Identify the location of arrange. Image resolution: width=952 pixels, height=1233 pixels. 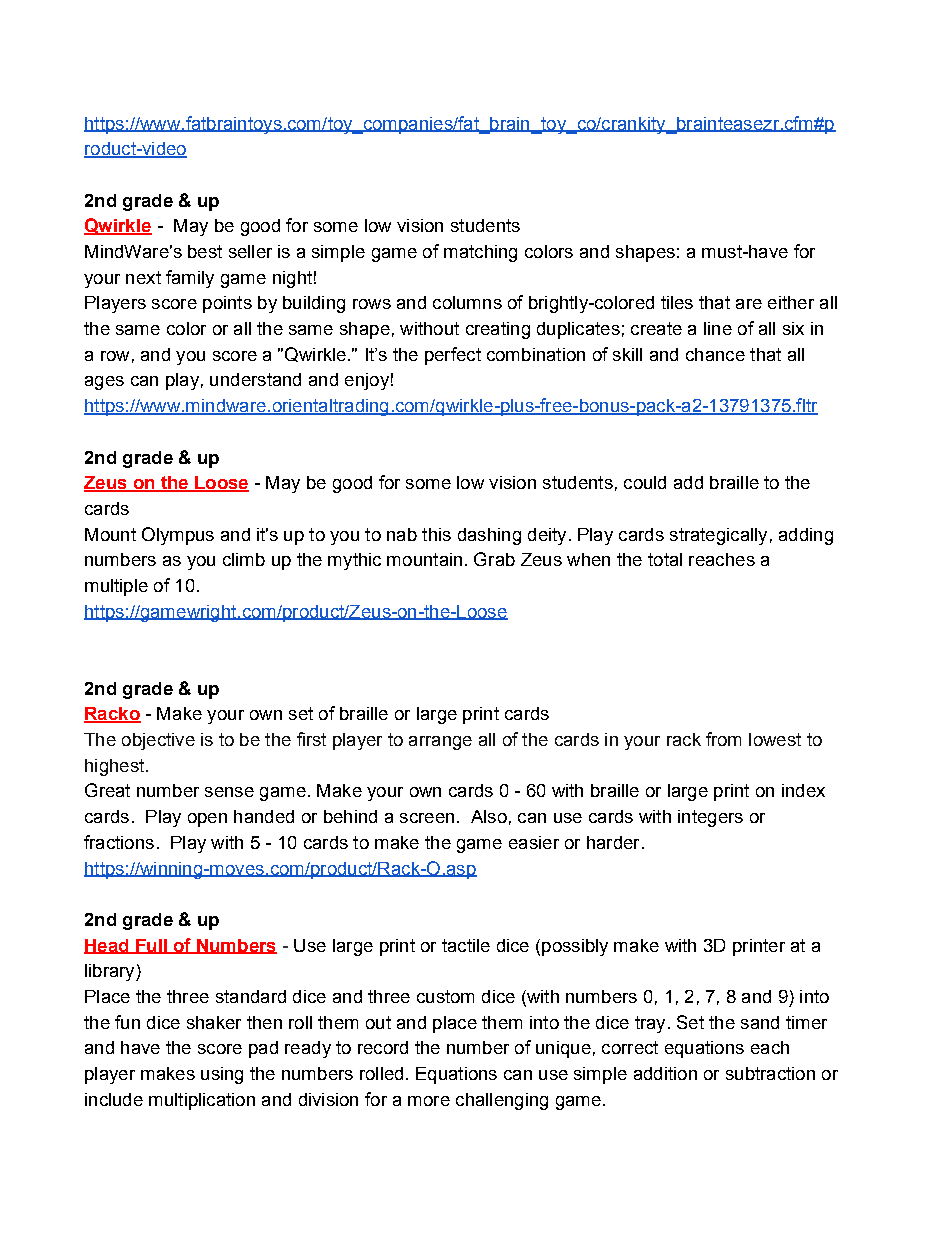
(440, 743).
